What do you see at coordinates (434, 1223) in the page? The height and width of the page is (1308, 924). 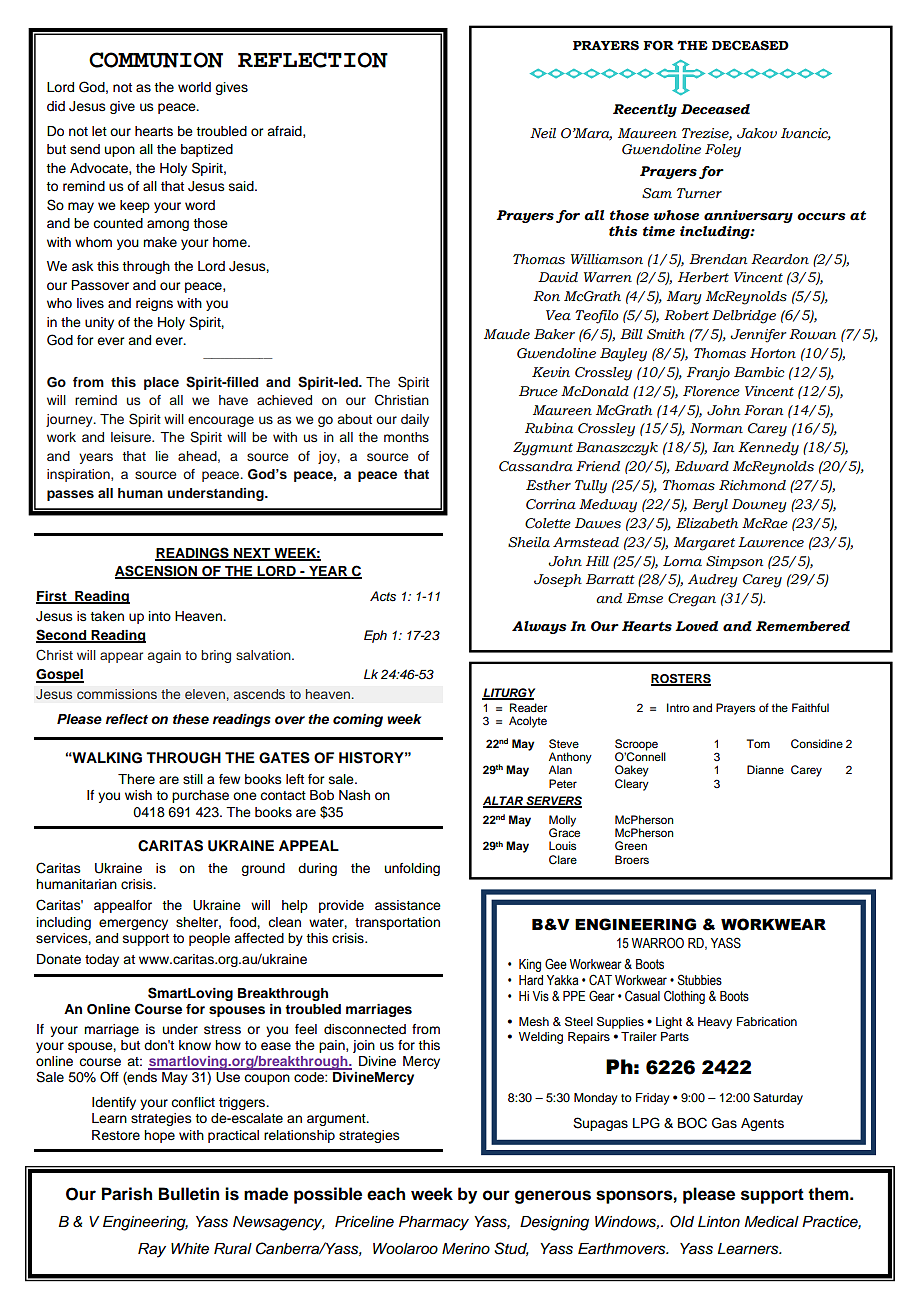 I see `Pharmacy` at bounding box center [434, 1223].
